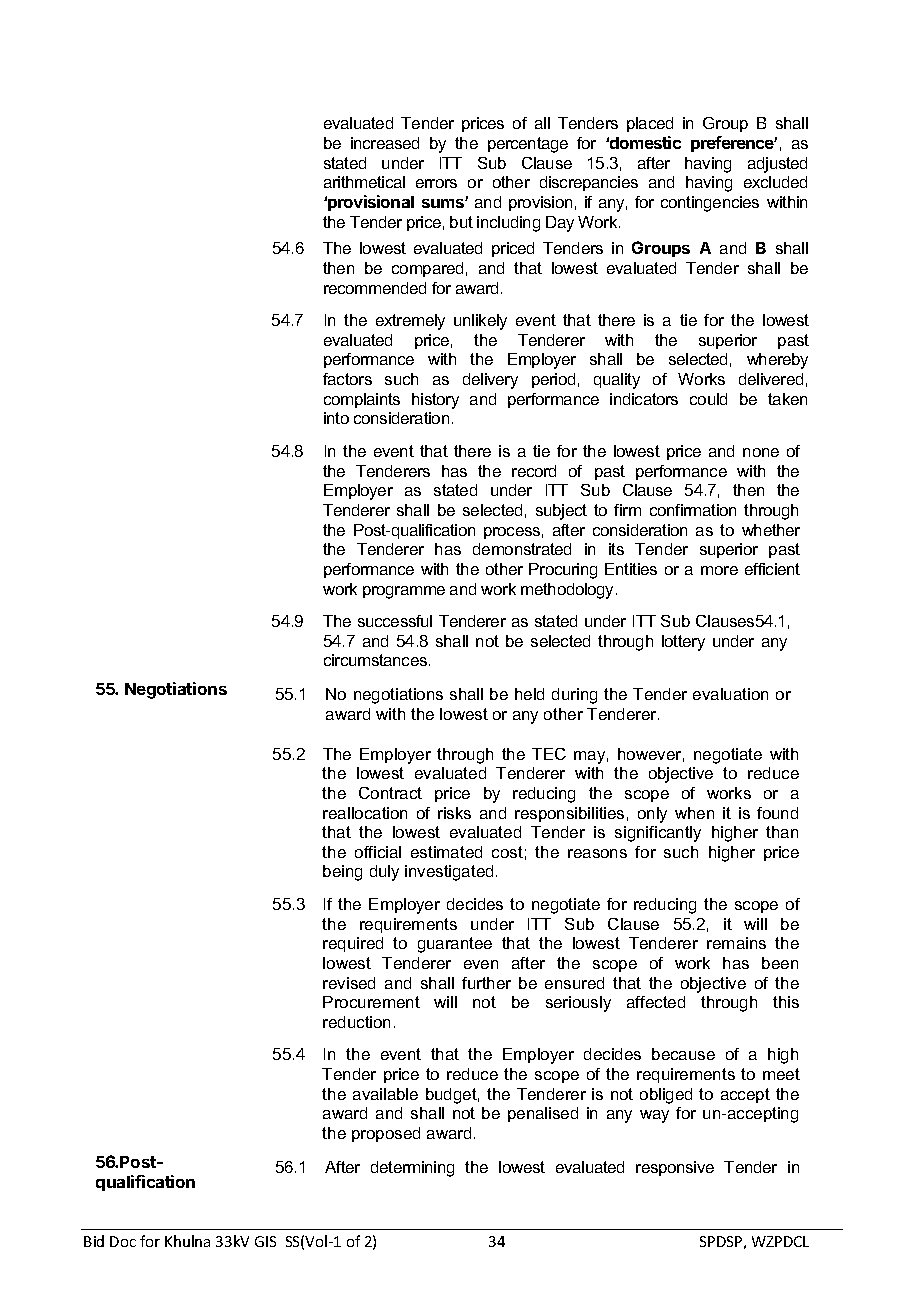 The height and width of the document is (1308, 924). Describe the element at coordinates (336, 418) in the document. I see `into` at that location.
